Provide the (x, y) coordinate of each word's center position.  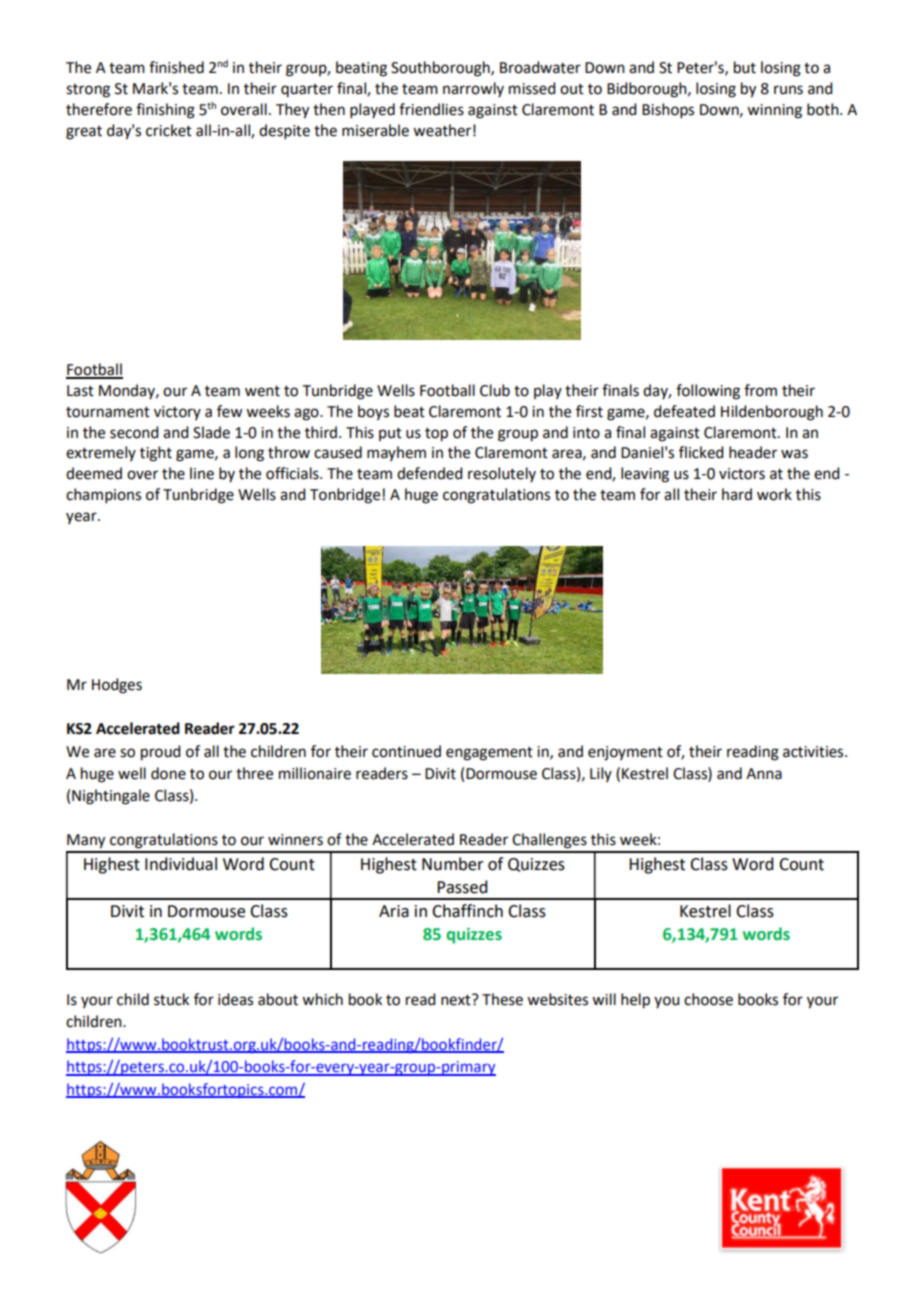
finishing (165, 111)
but (745, 67)
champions (103, 495)
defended (429, 473)
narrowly (473, 89)
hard (737, 494)
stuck (171, 999)
